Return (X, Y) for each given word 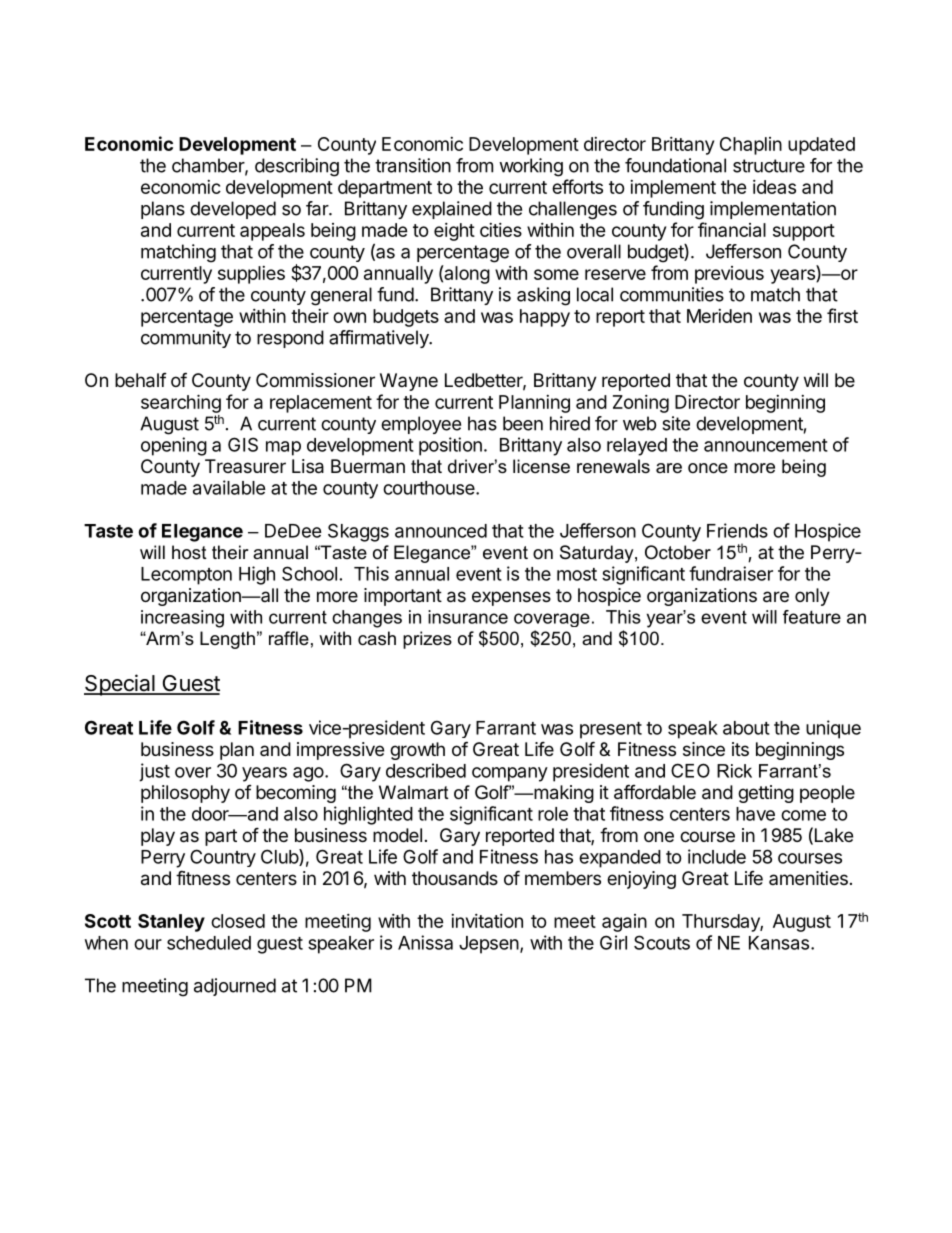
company (510, 774)
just (154, 772)
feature (812, 617)
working (531, 167)
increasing (182, 619)
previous (729, 275)
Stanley (171, 923)
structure (769, 166)
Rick (734, 771)
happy (545, 318)
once (708, 468)
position (450, 446)
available (229, 487)
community (186, 339)
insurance (468, 617)
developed (233, 210)
